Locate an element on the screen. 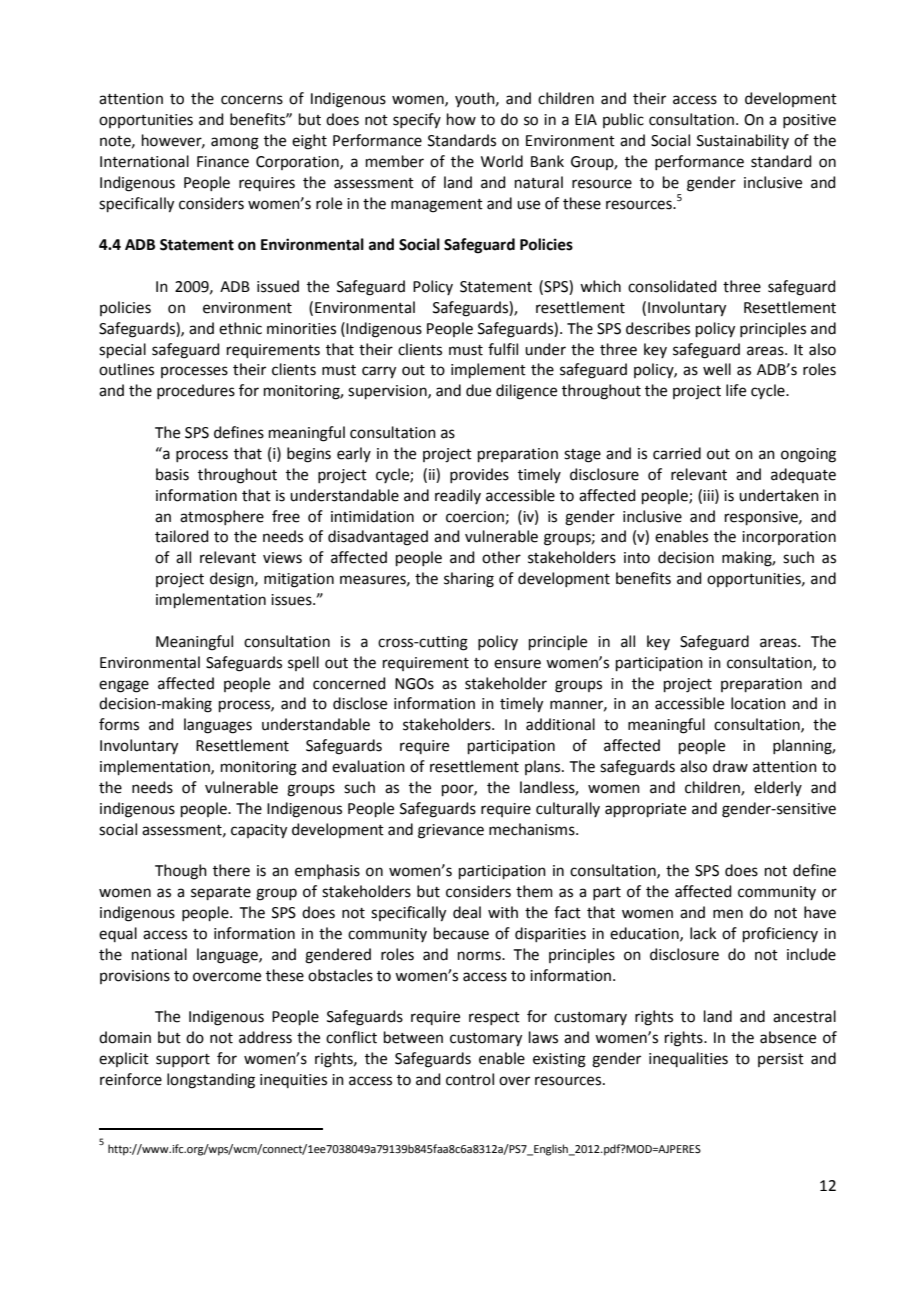  Sustainability is located at coordinates (743, 141).
